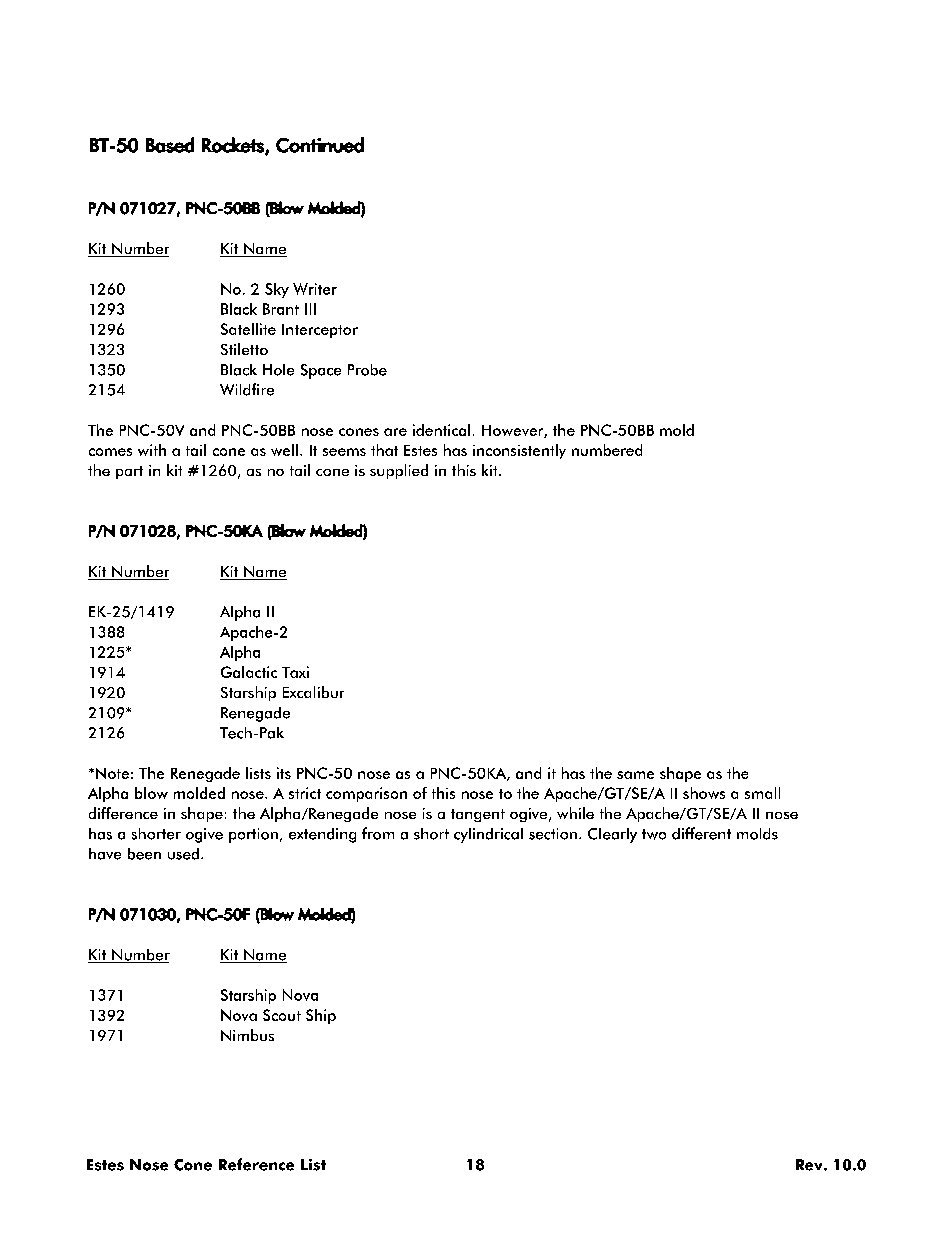 This screenshot has height=1233, width=952. Describe the element at coordinates (519, 451) in the screenshot. I see `inconsistently` at that location.
